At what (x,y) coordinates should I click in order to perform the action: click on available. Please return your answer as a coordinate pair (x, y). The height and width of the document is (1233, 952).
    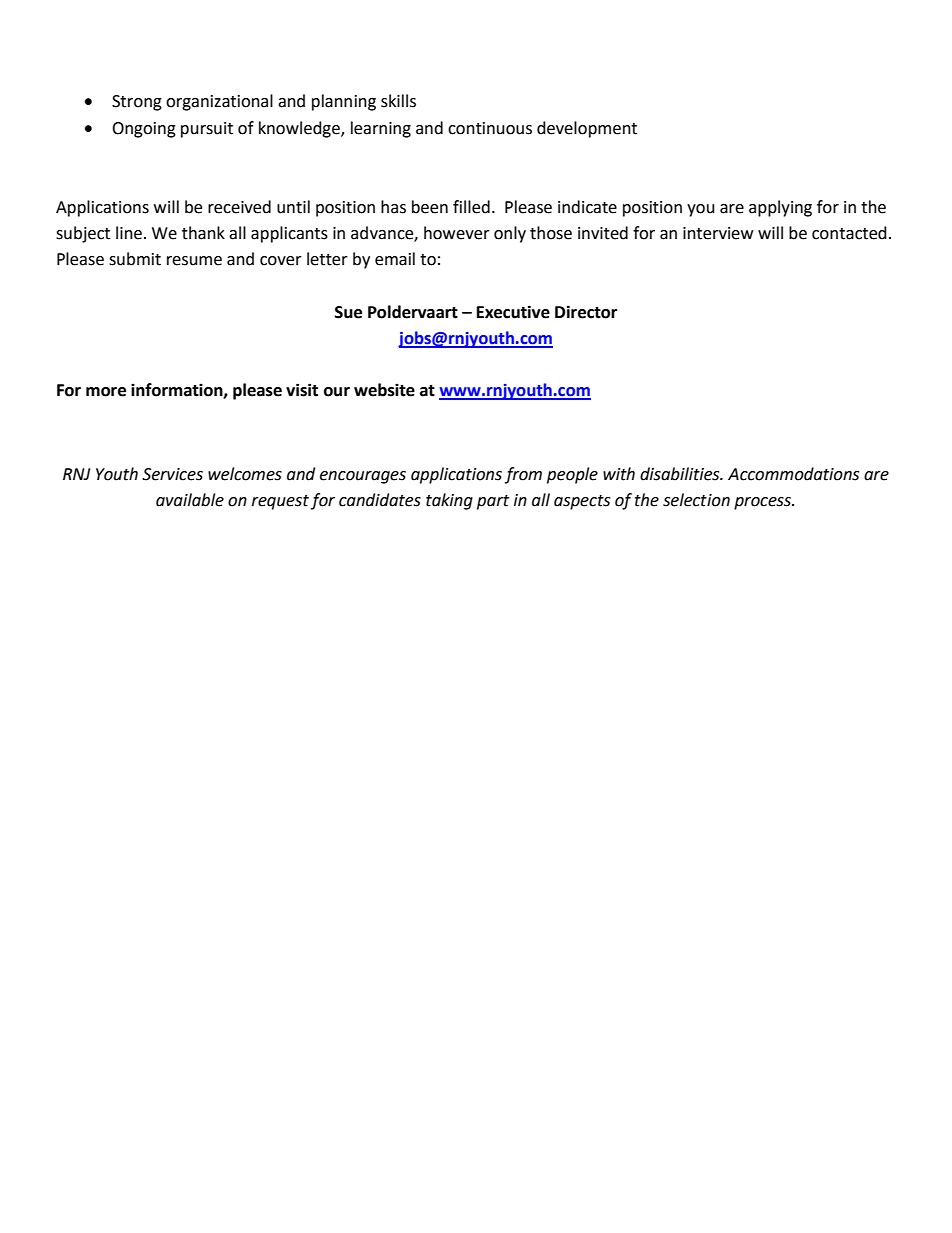
    Looking at the image, I should click on (190, 500).
